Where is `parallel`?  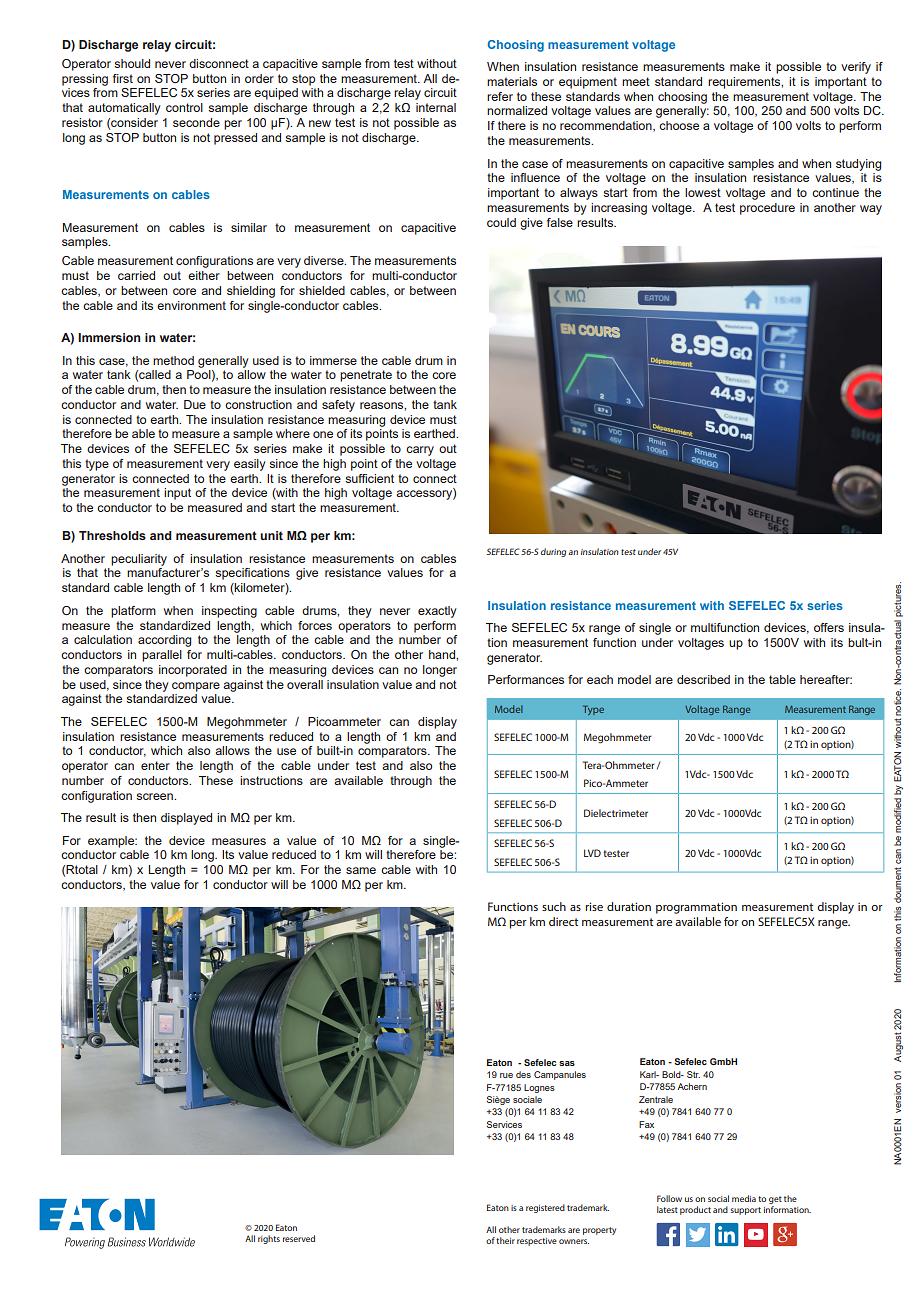 parallel is located at coordinates (162, 656).
